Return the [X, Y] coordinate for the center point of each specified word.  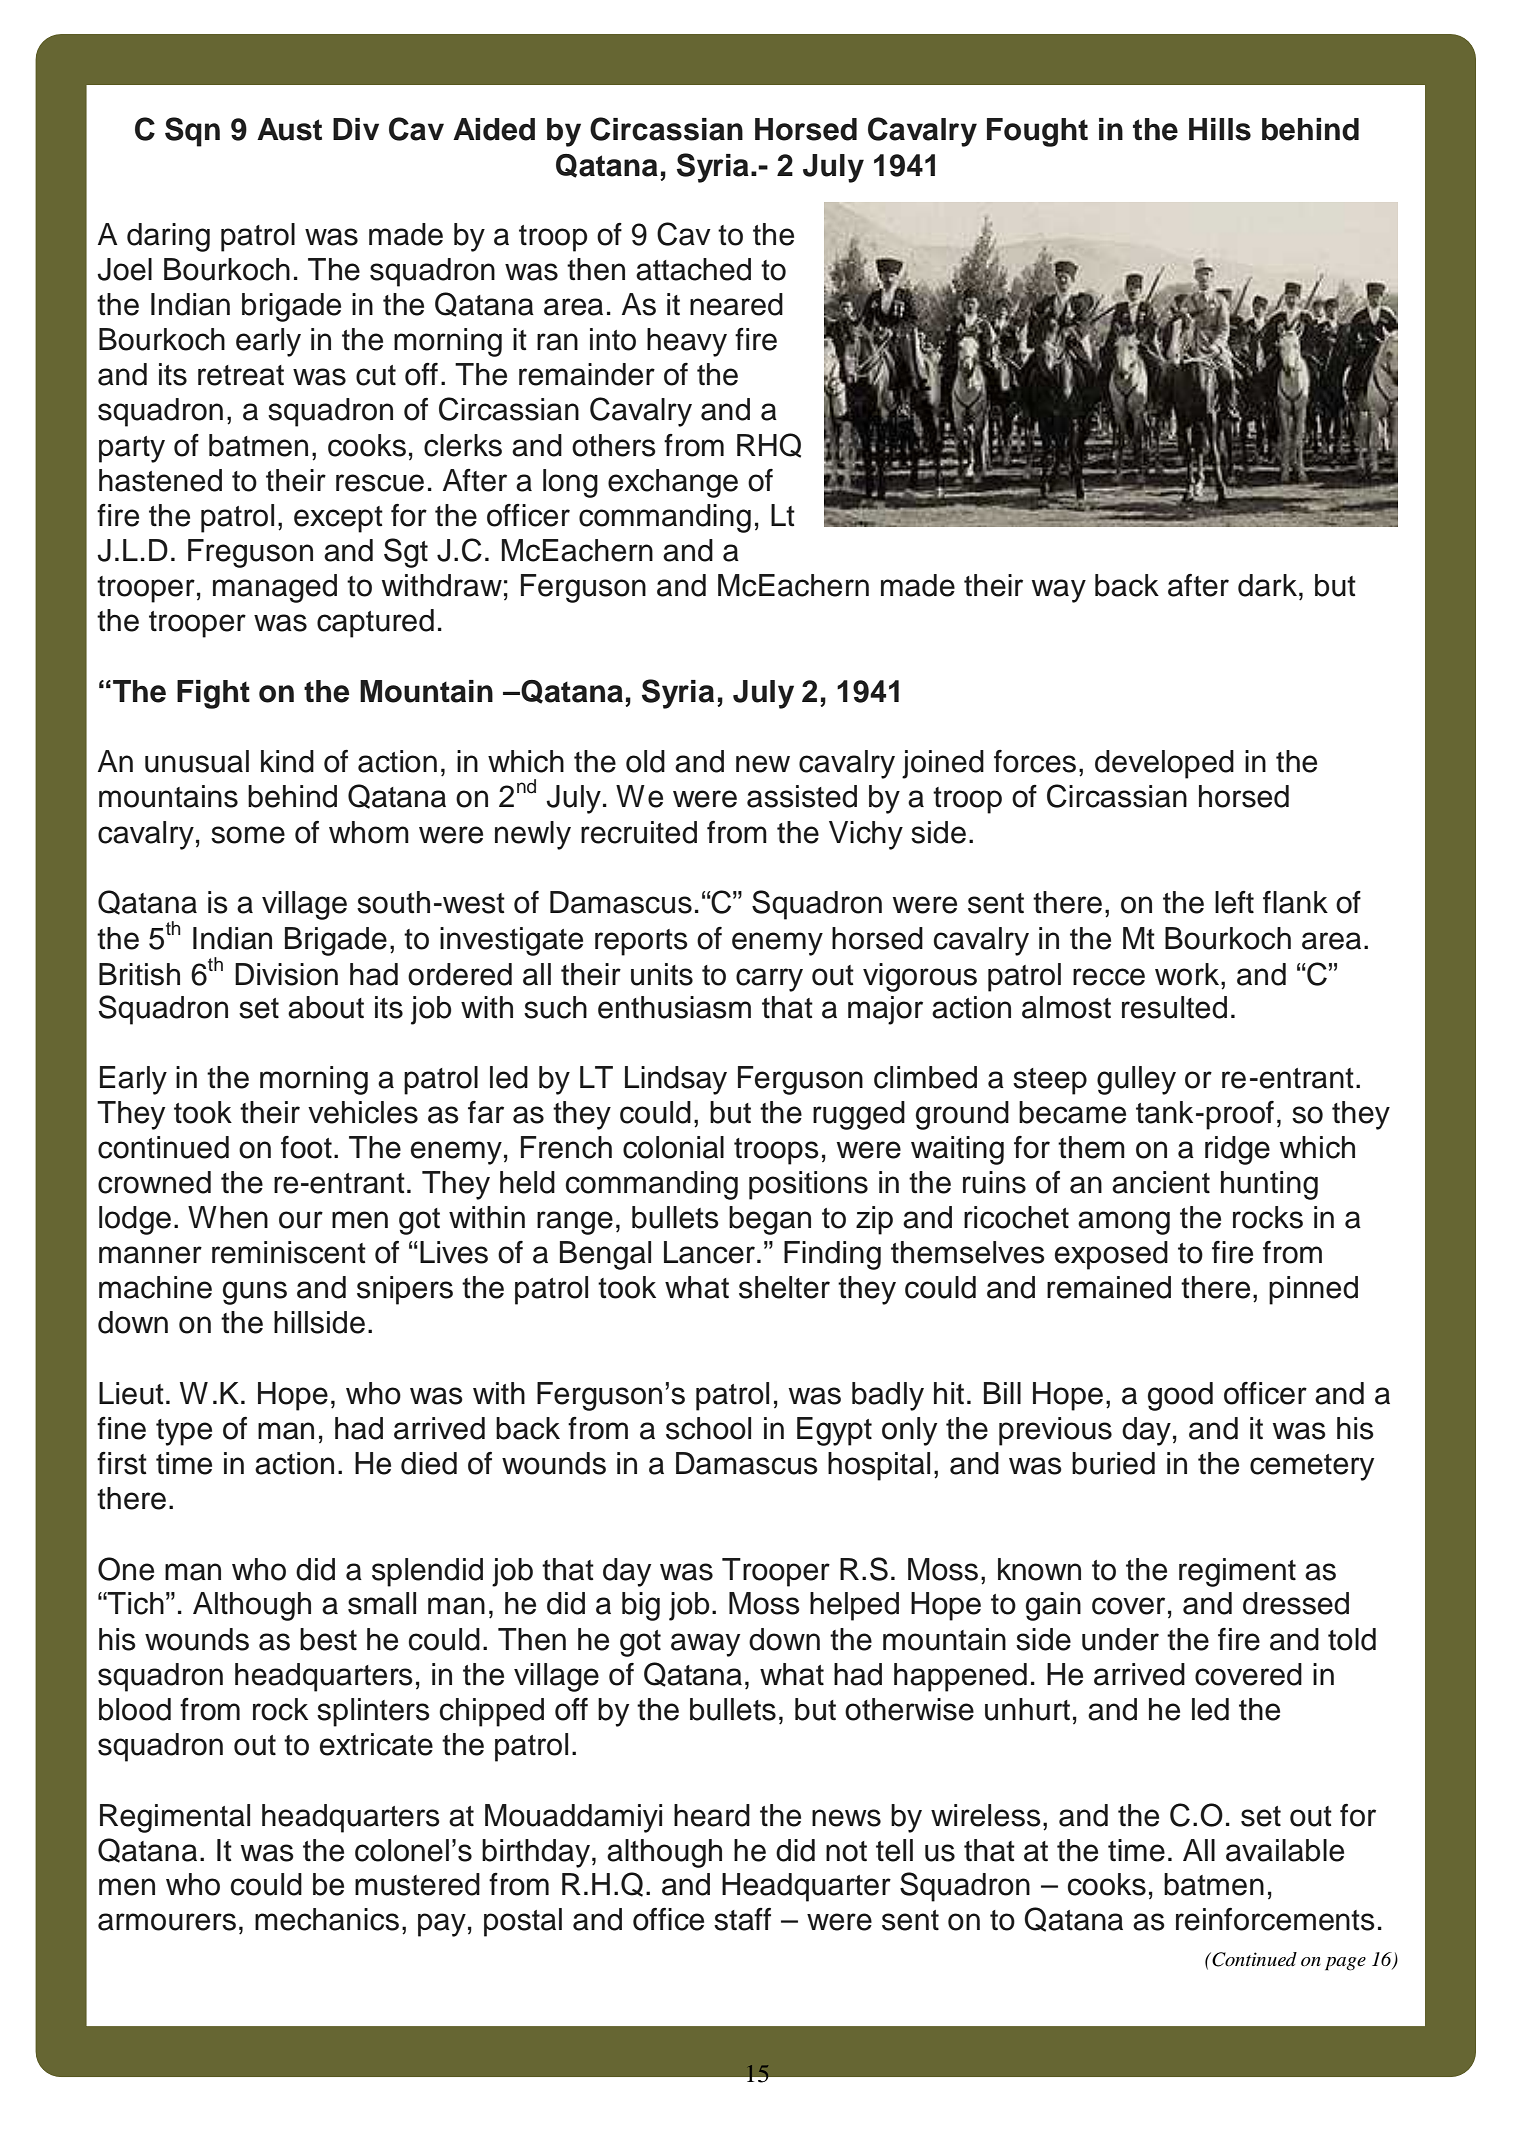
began [770, 1220]
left [1234, 902]
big [641, 1606]
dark [1267, 585]
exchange [673, 483]
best [328, 1639]
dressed [1296, 1603]
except [338, 519]
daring [168, 237]
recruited [639, 832]
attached [693, 269]
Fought [1037, 132]
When [228, 1217]
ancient [1161, 1182]
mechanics [327, 1919]
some [248, 835]
